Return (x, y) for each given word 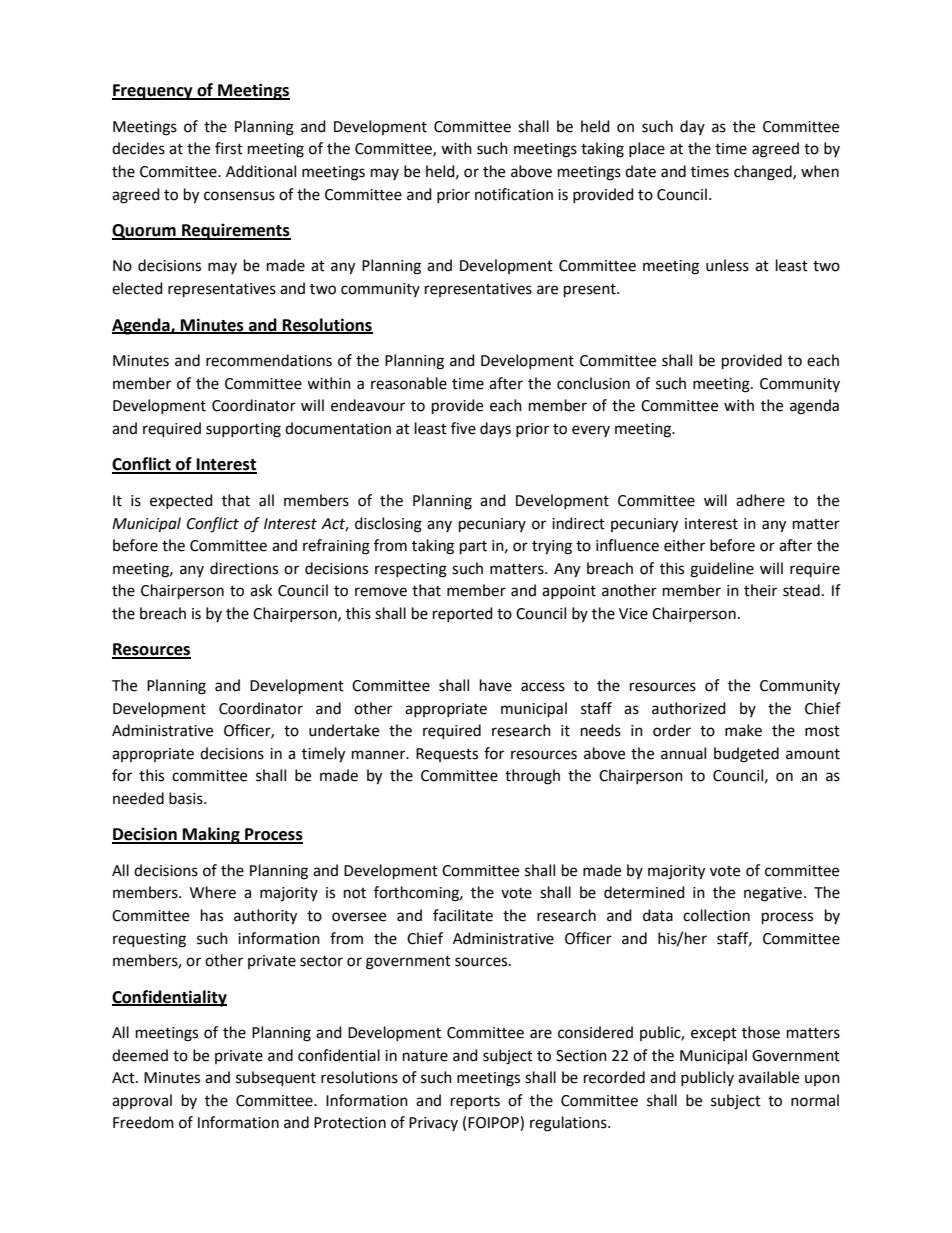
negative (773, 894)
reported (463, 614)
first (229, 148)
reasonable (409, 383)
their (760, 590)
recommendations (269, 360)
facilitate (463, 915)
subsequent (276, 1079)
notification (514, 194)
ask (261, 590)
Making (211, 835)
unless (727, 265)
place (647, 149)
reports (475, 1102)
